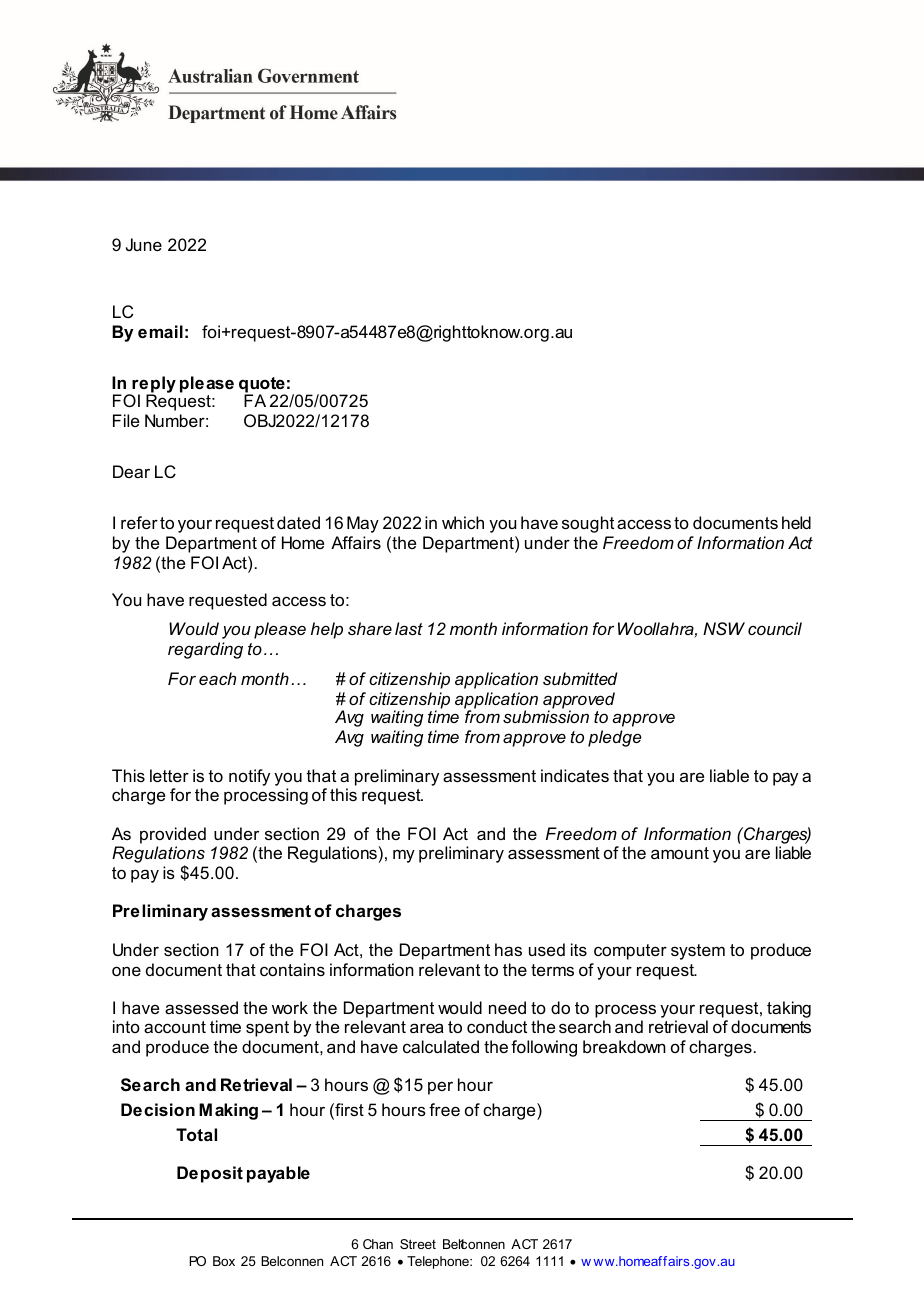  Describe the element at coordinates (546, 716) in the image. I see `submission` at that location.
